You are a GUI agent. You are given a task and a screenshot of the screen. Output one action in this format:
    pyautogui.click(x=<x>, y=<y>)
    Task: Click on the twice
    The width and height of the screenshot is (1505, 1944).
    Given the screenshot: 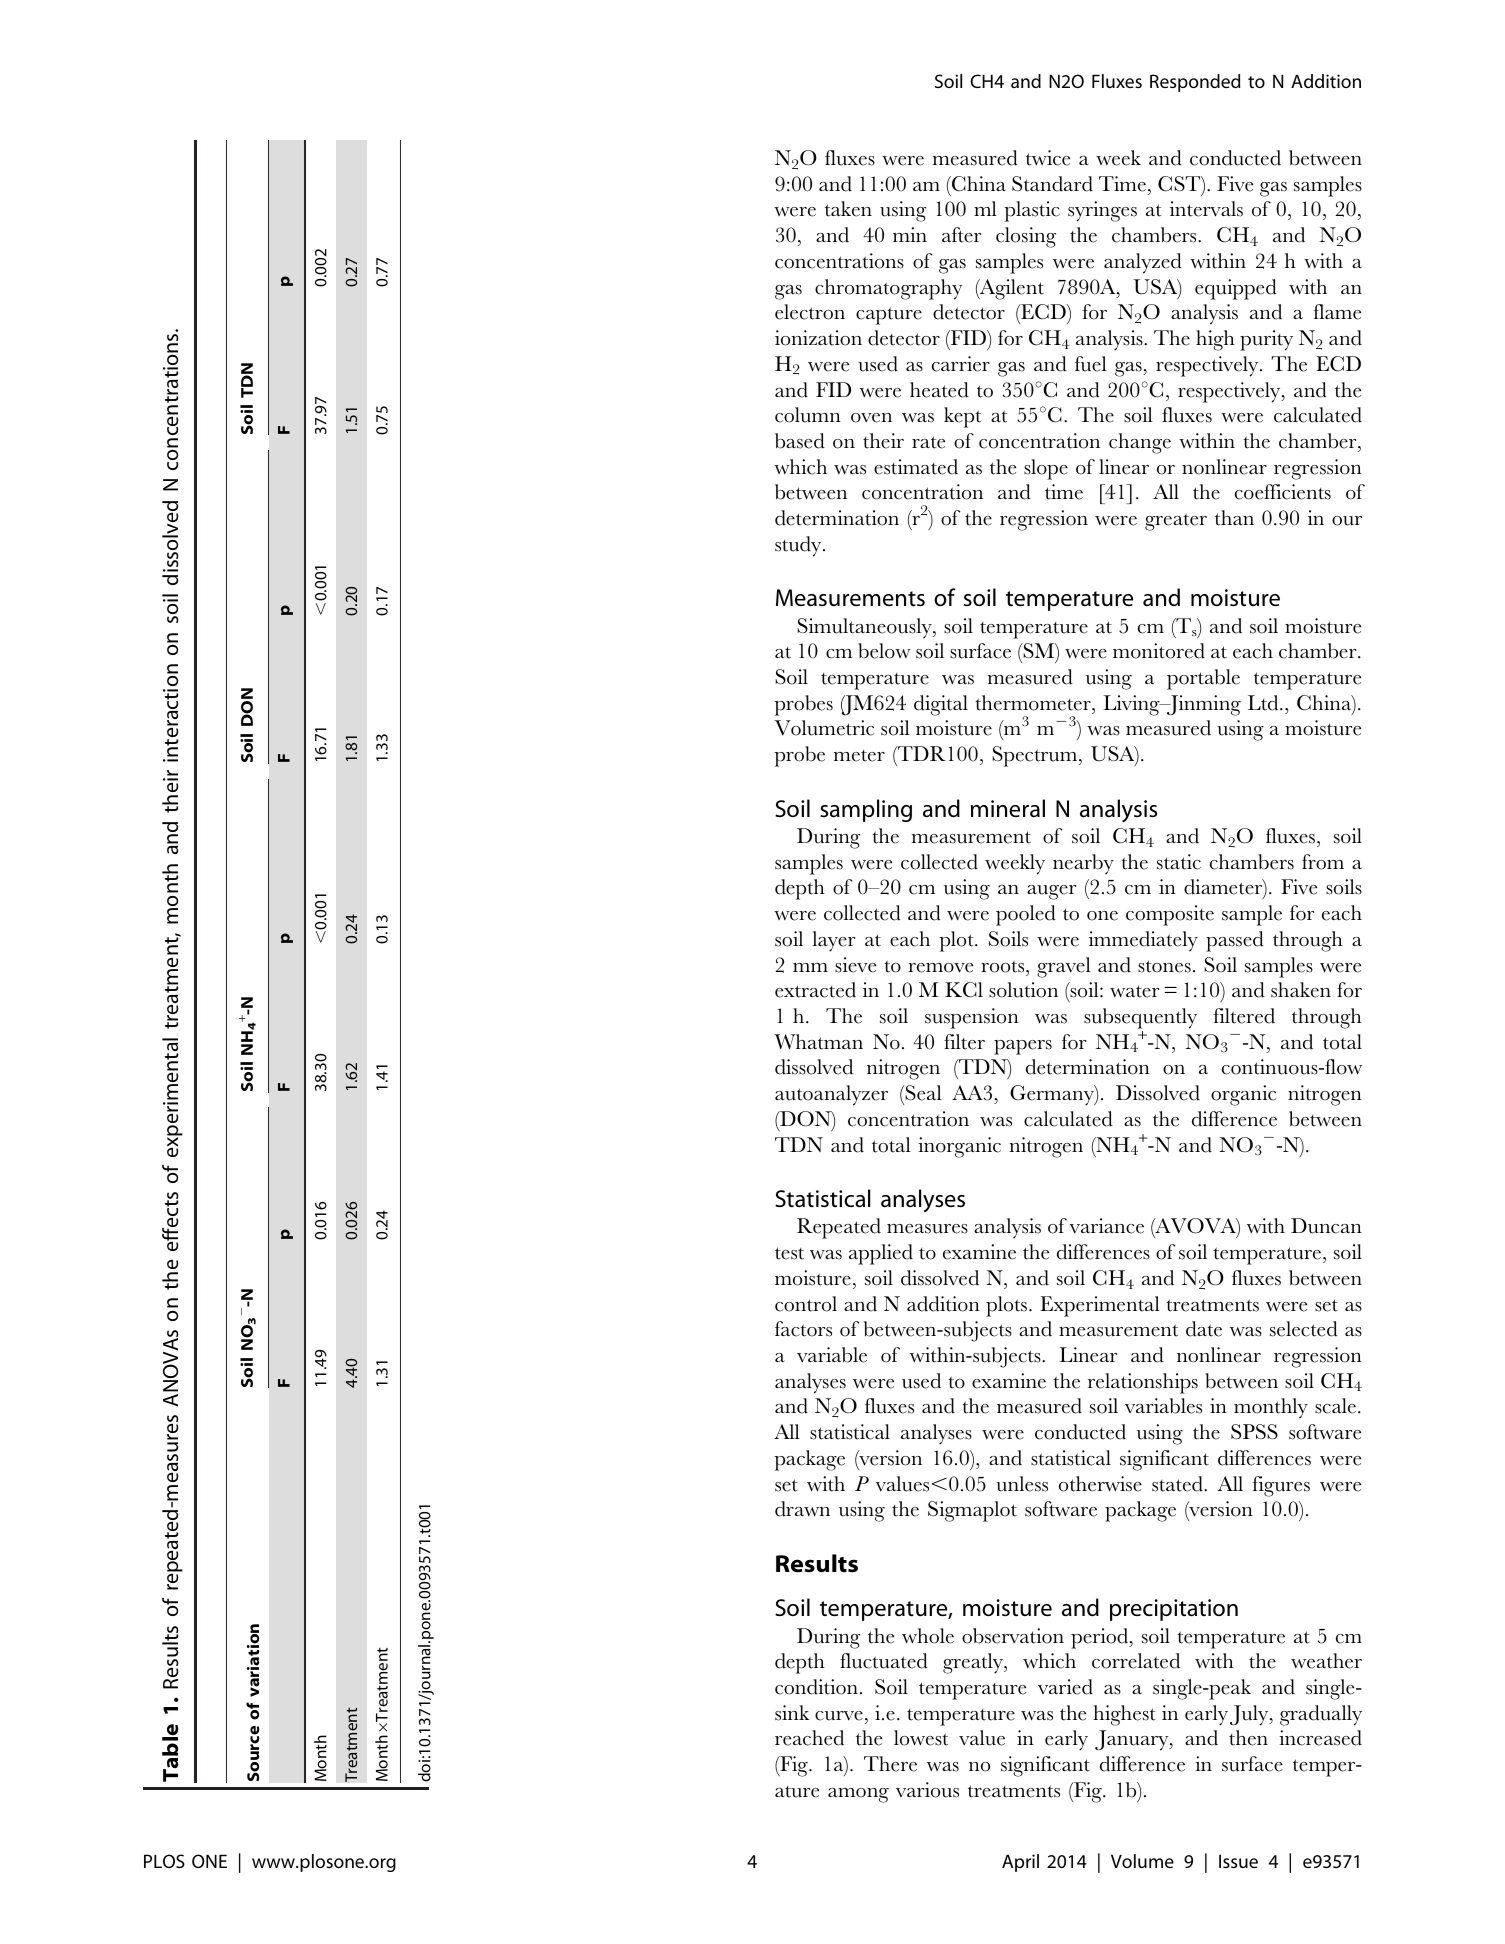 What is the action you would take?
    pyautogui.click(x=1048, y=158)
